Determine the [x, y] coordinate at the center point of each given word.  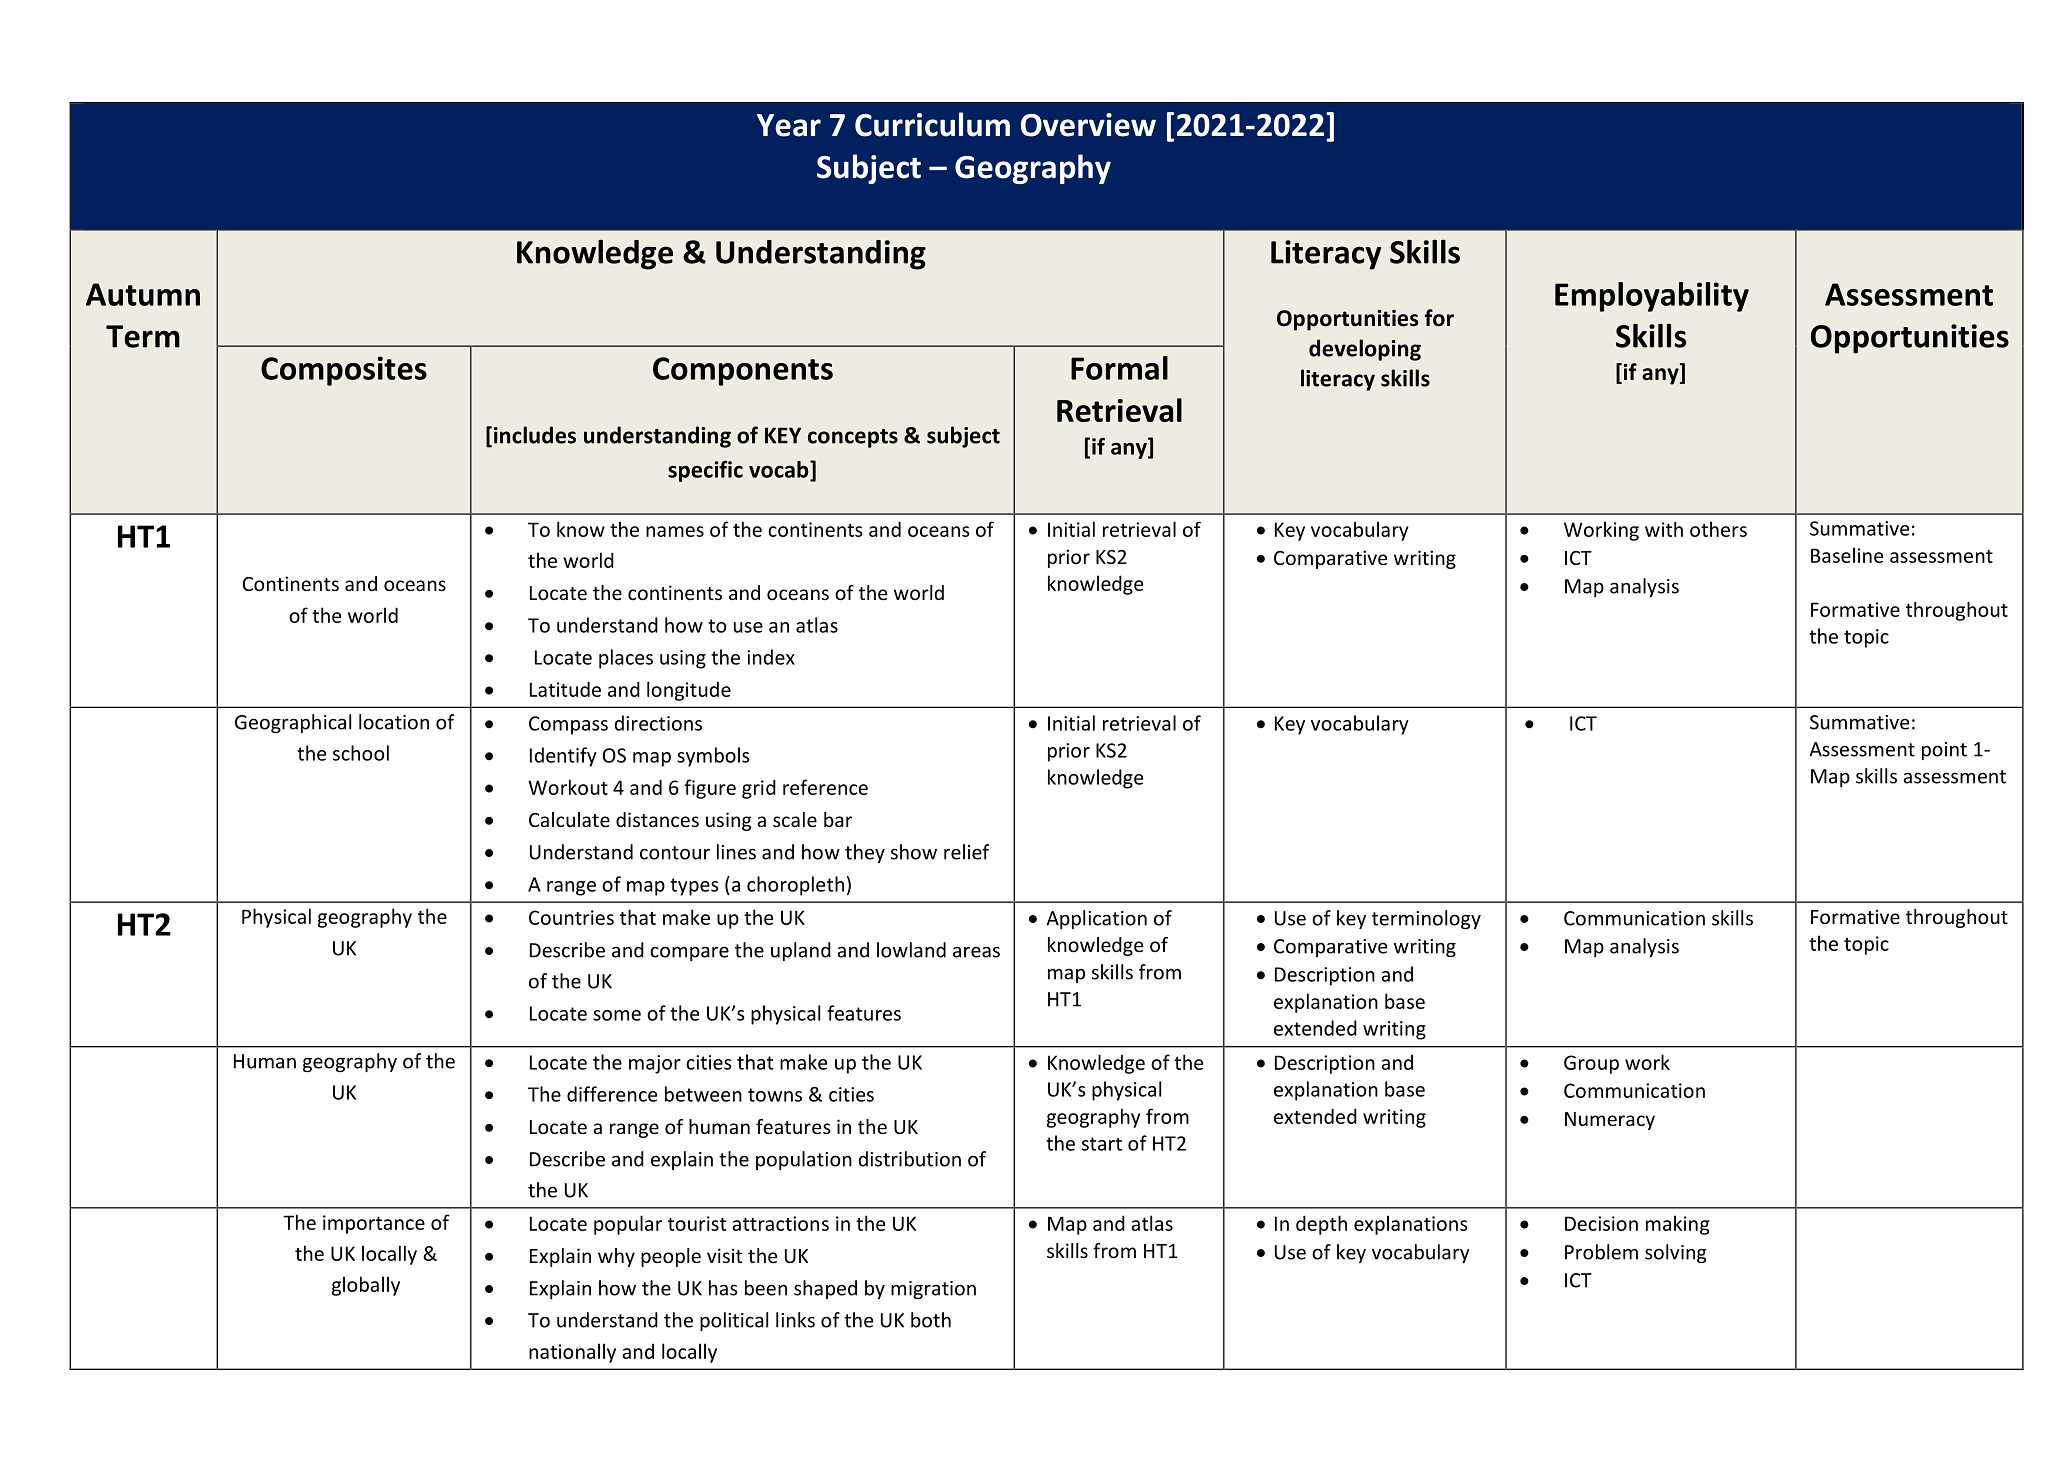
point [1944, 751]
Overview [1088, 125]
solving [1676, 1253]
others [1718, 529]
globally [366, 1286]
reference [825, 787]
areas [976, 952]
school [361, 753]
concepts [853, 438]
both [931, 1320]
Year [789, 125]
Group [1591, 1064]
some [617, 1015]
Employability [1652, 297]
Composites [344, 371]
